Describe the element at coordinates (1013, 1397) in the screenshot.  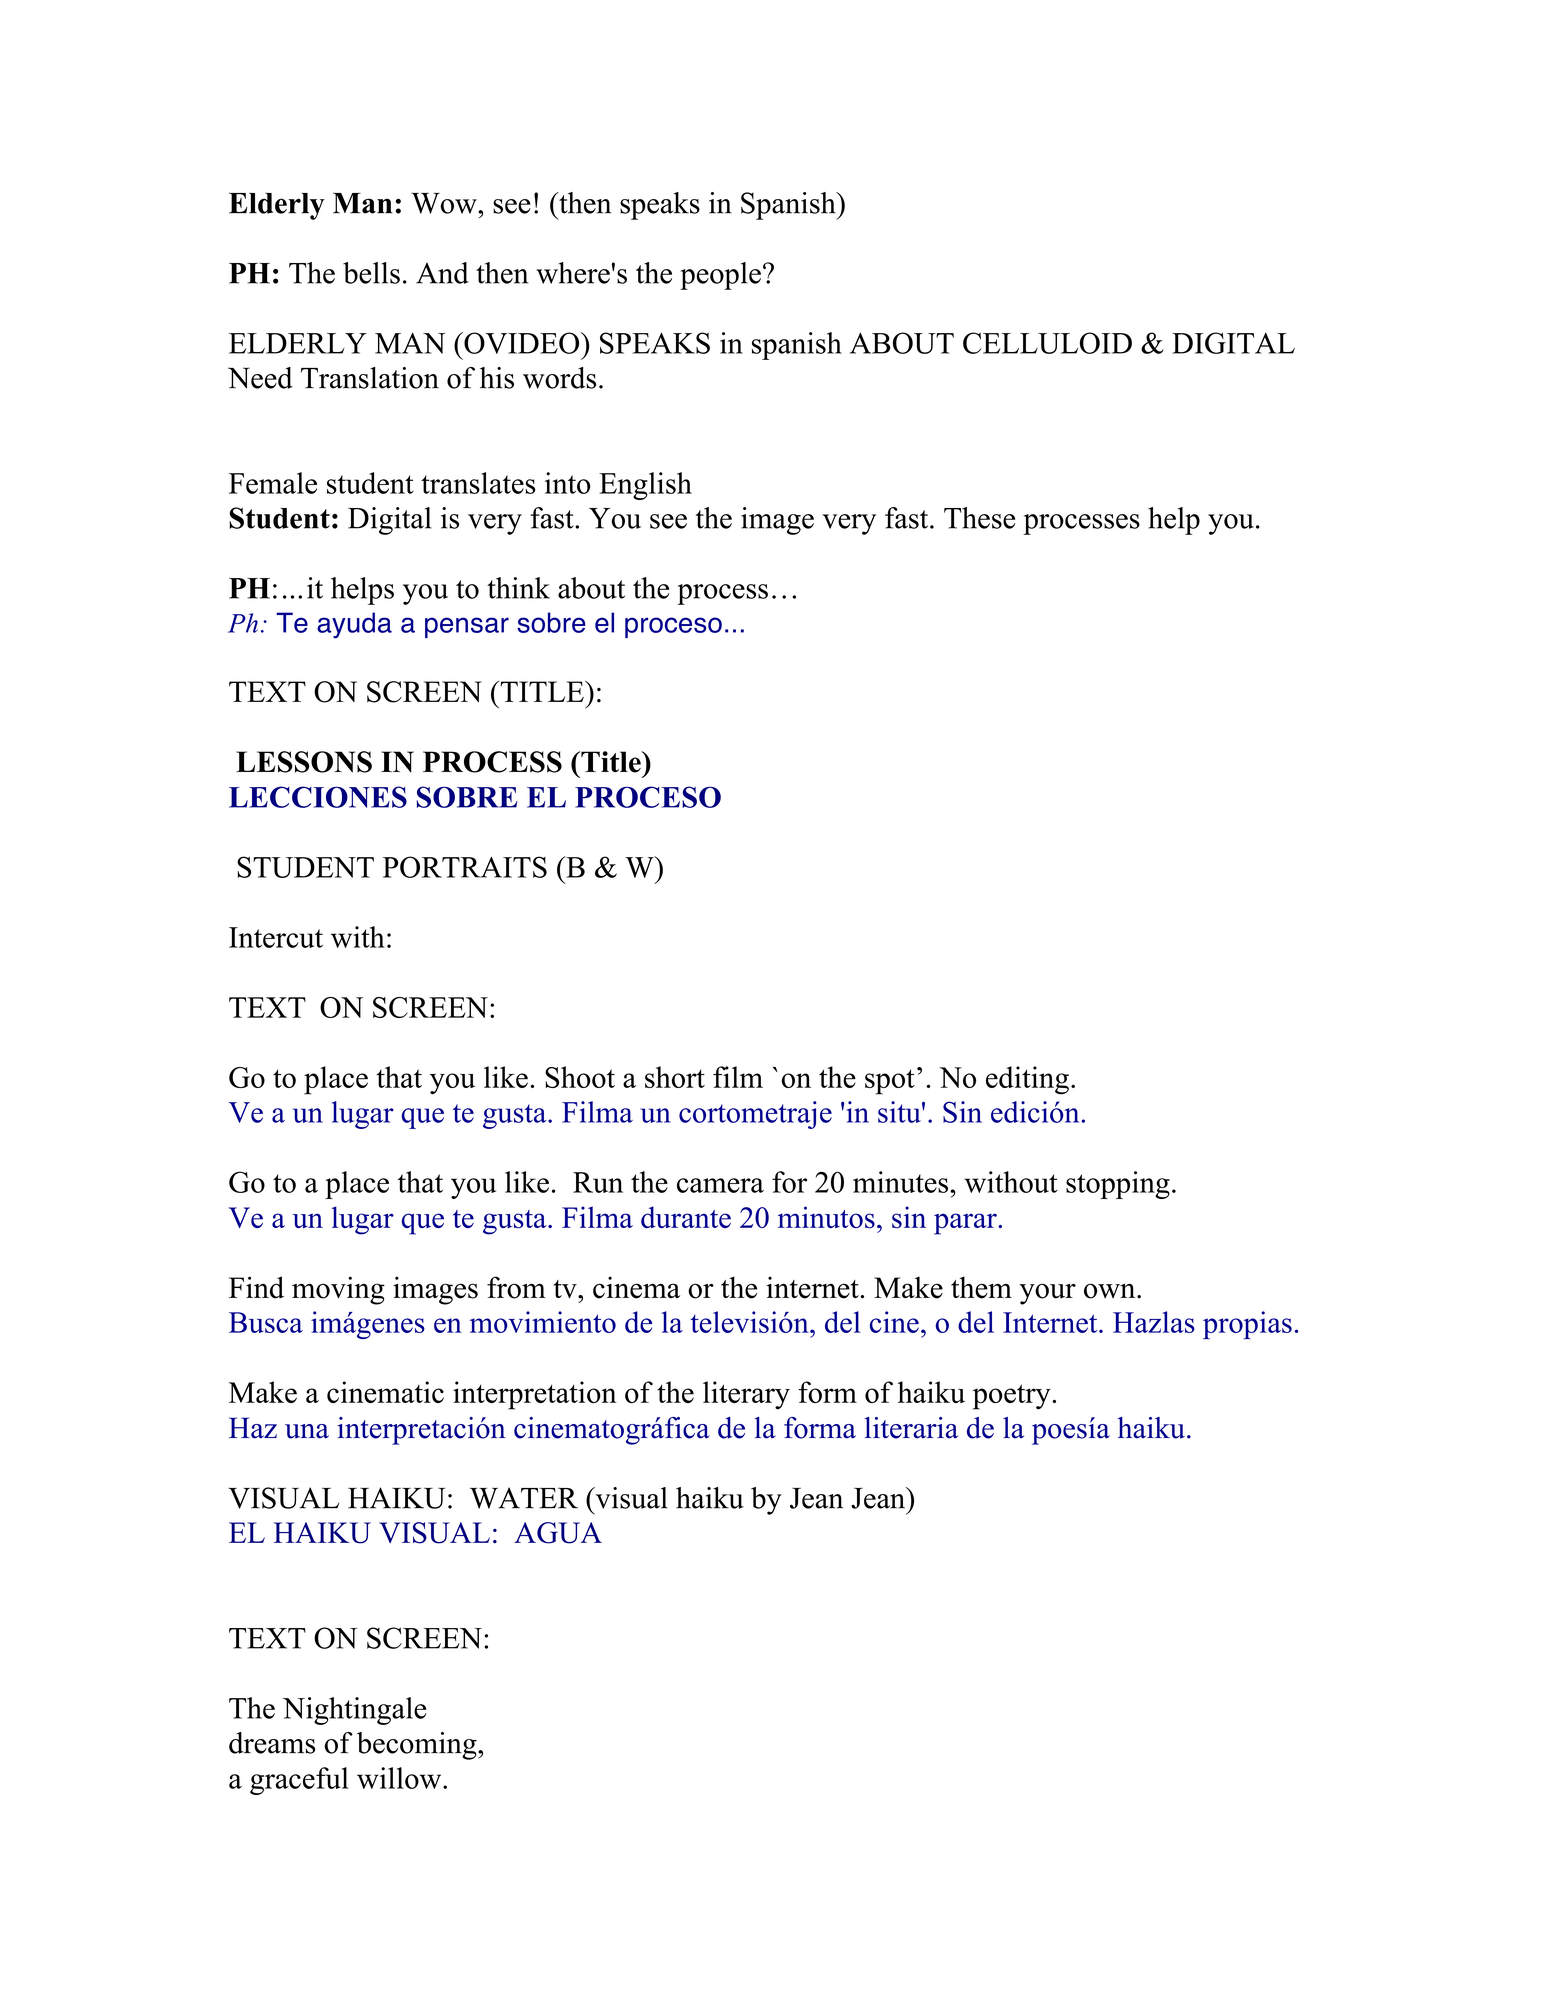
I see `poetry` at that location.
